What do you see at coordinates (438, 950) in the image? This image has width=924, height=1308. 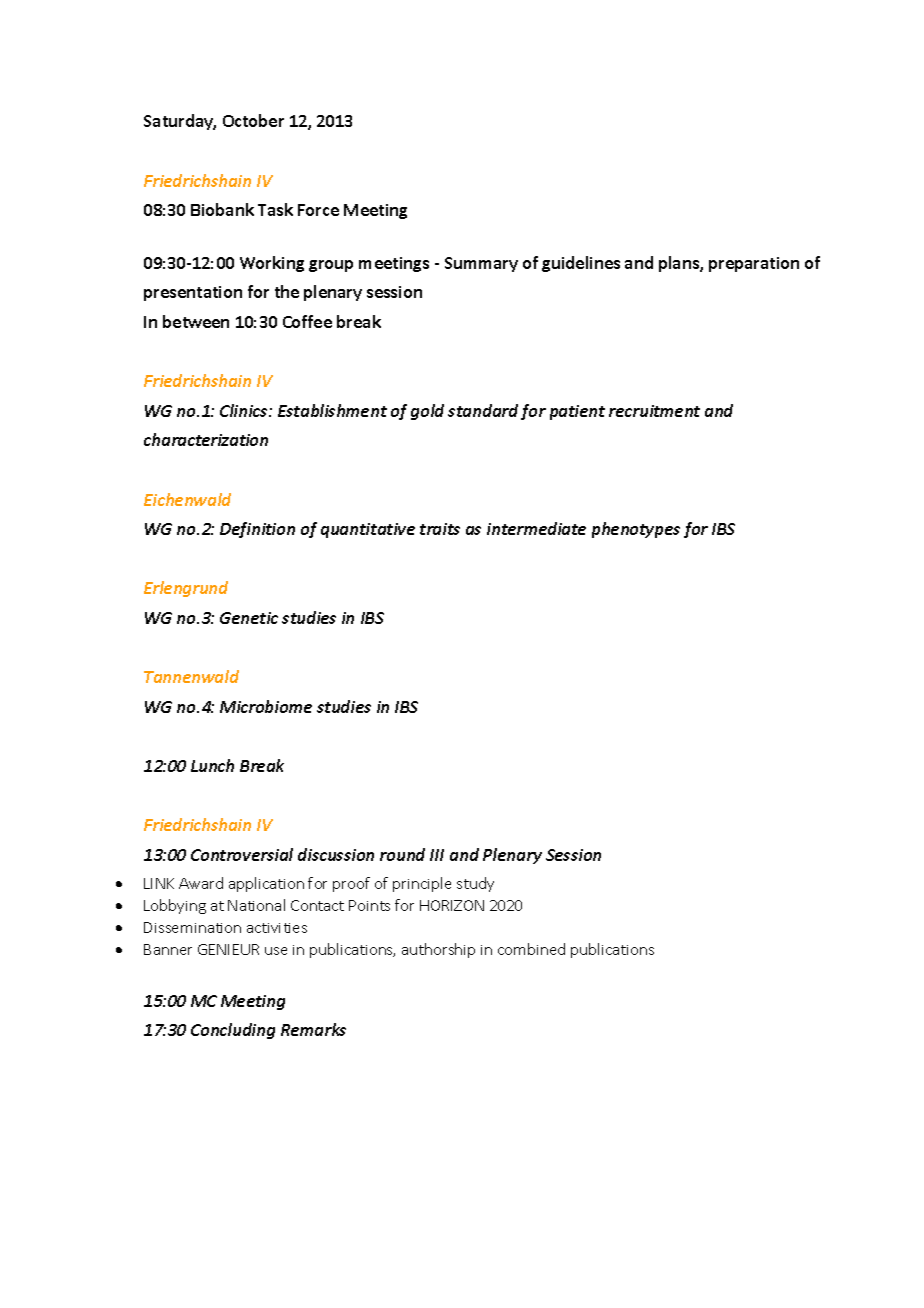 I see `authorship` at bounding box center [438, 950].
